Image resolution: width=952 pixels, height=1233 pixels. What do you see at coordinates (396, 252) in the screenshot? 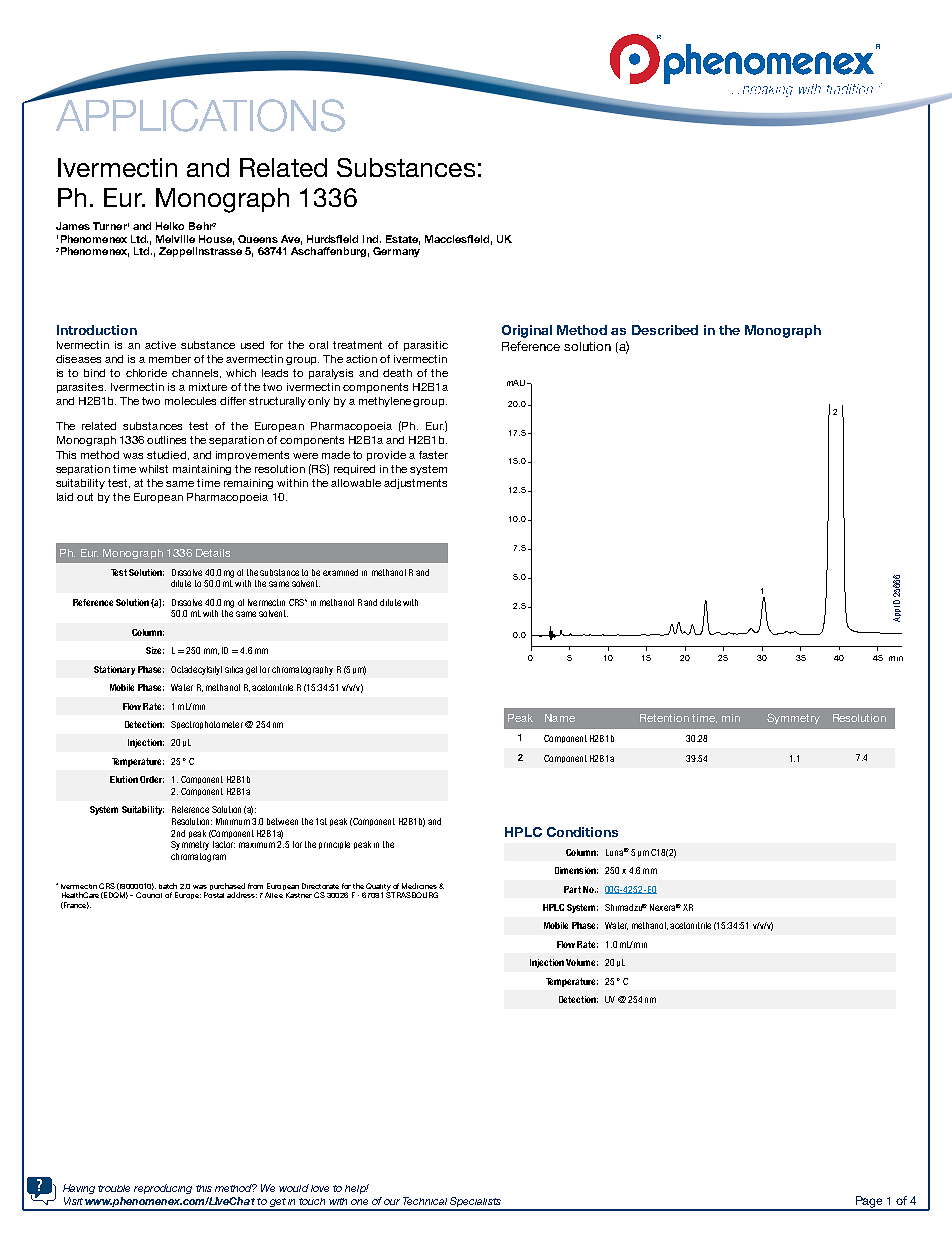
I see `Germany` at bounding box center [396, 252].
